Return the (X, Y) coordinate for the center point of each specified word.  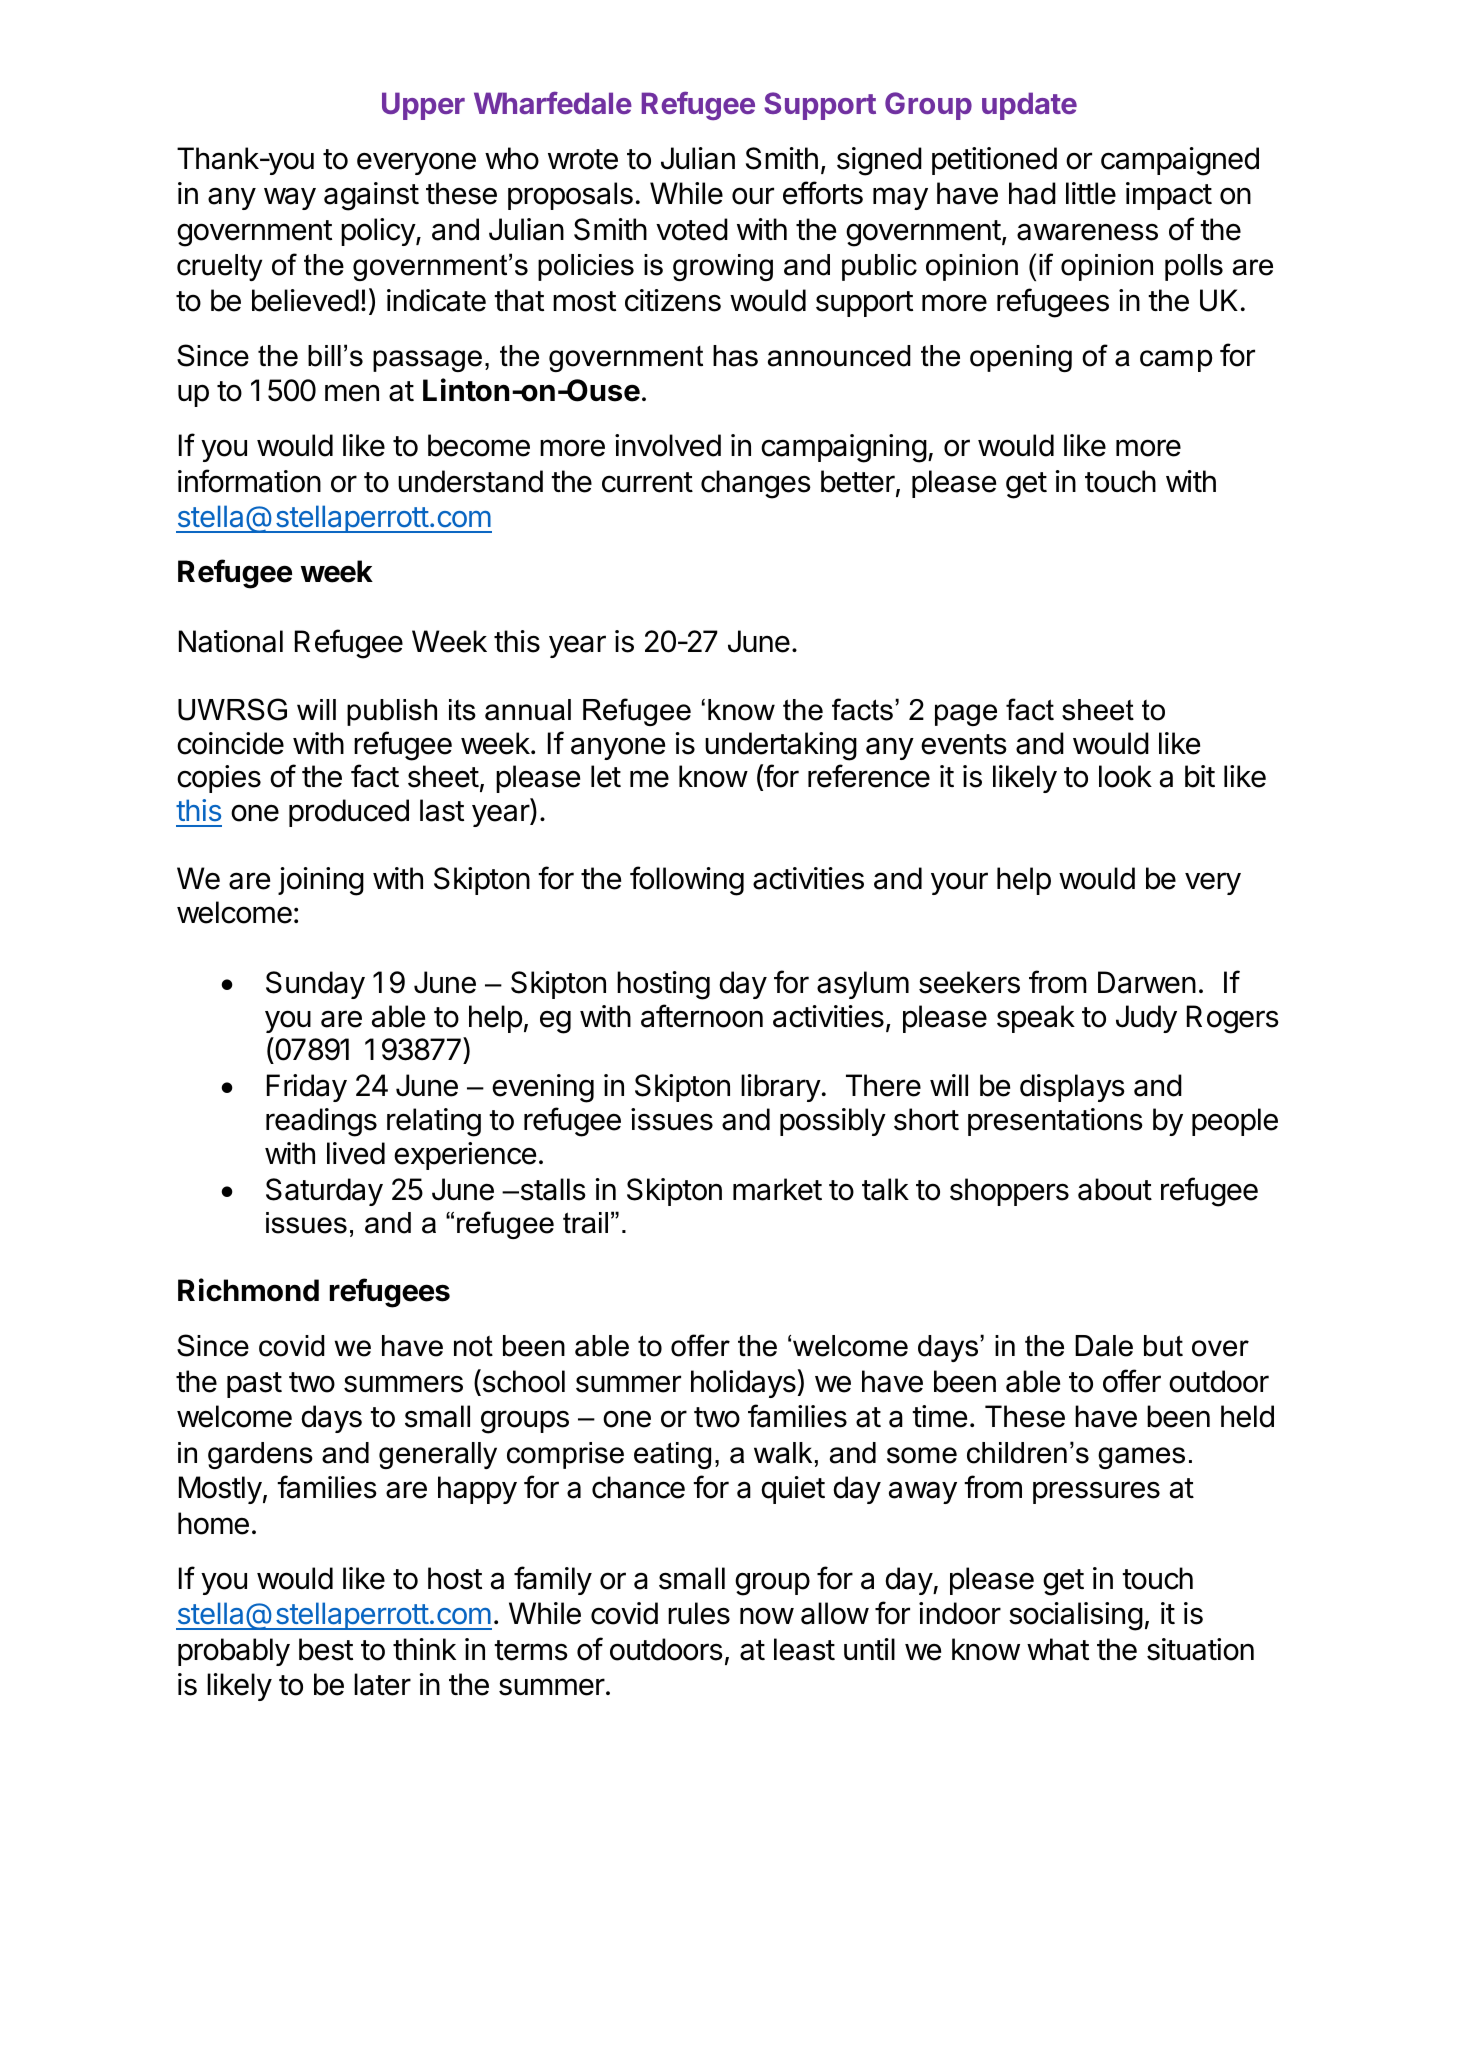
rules (699, 1613)
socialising (1076, 1616)
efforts (823, 193)
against (371, 196)
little (1091, 193)
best (326, 1649)
